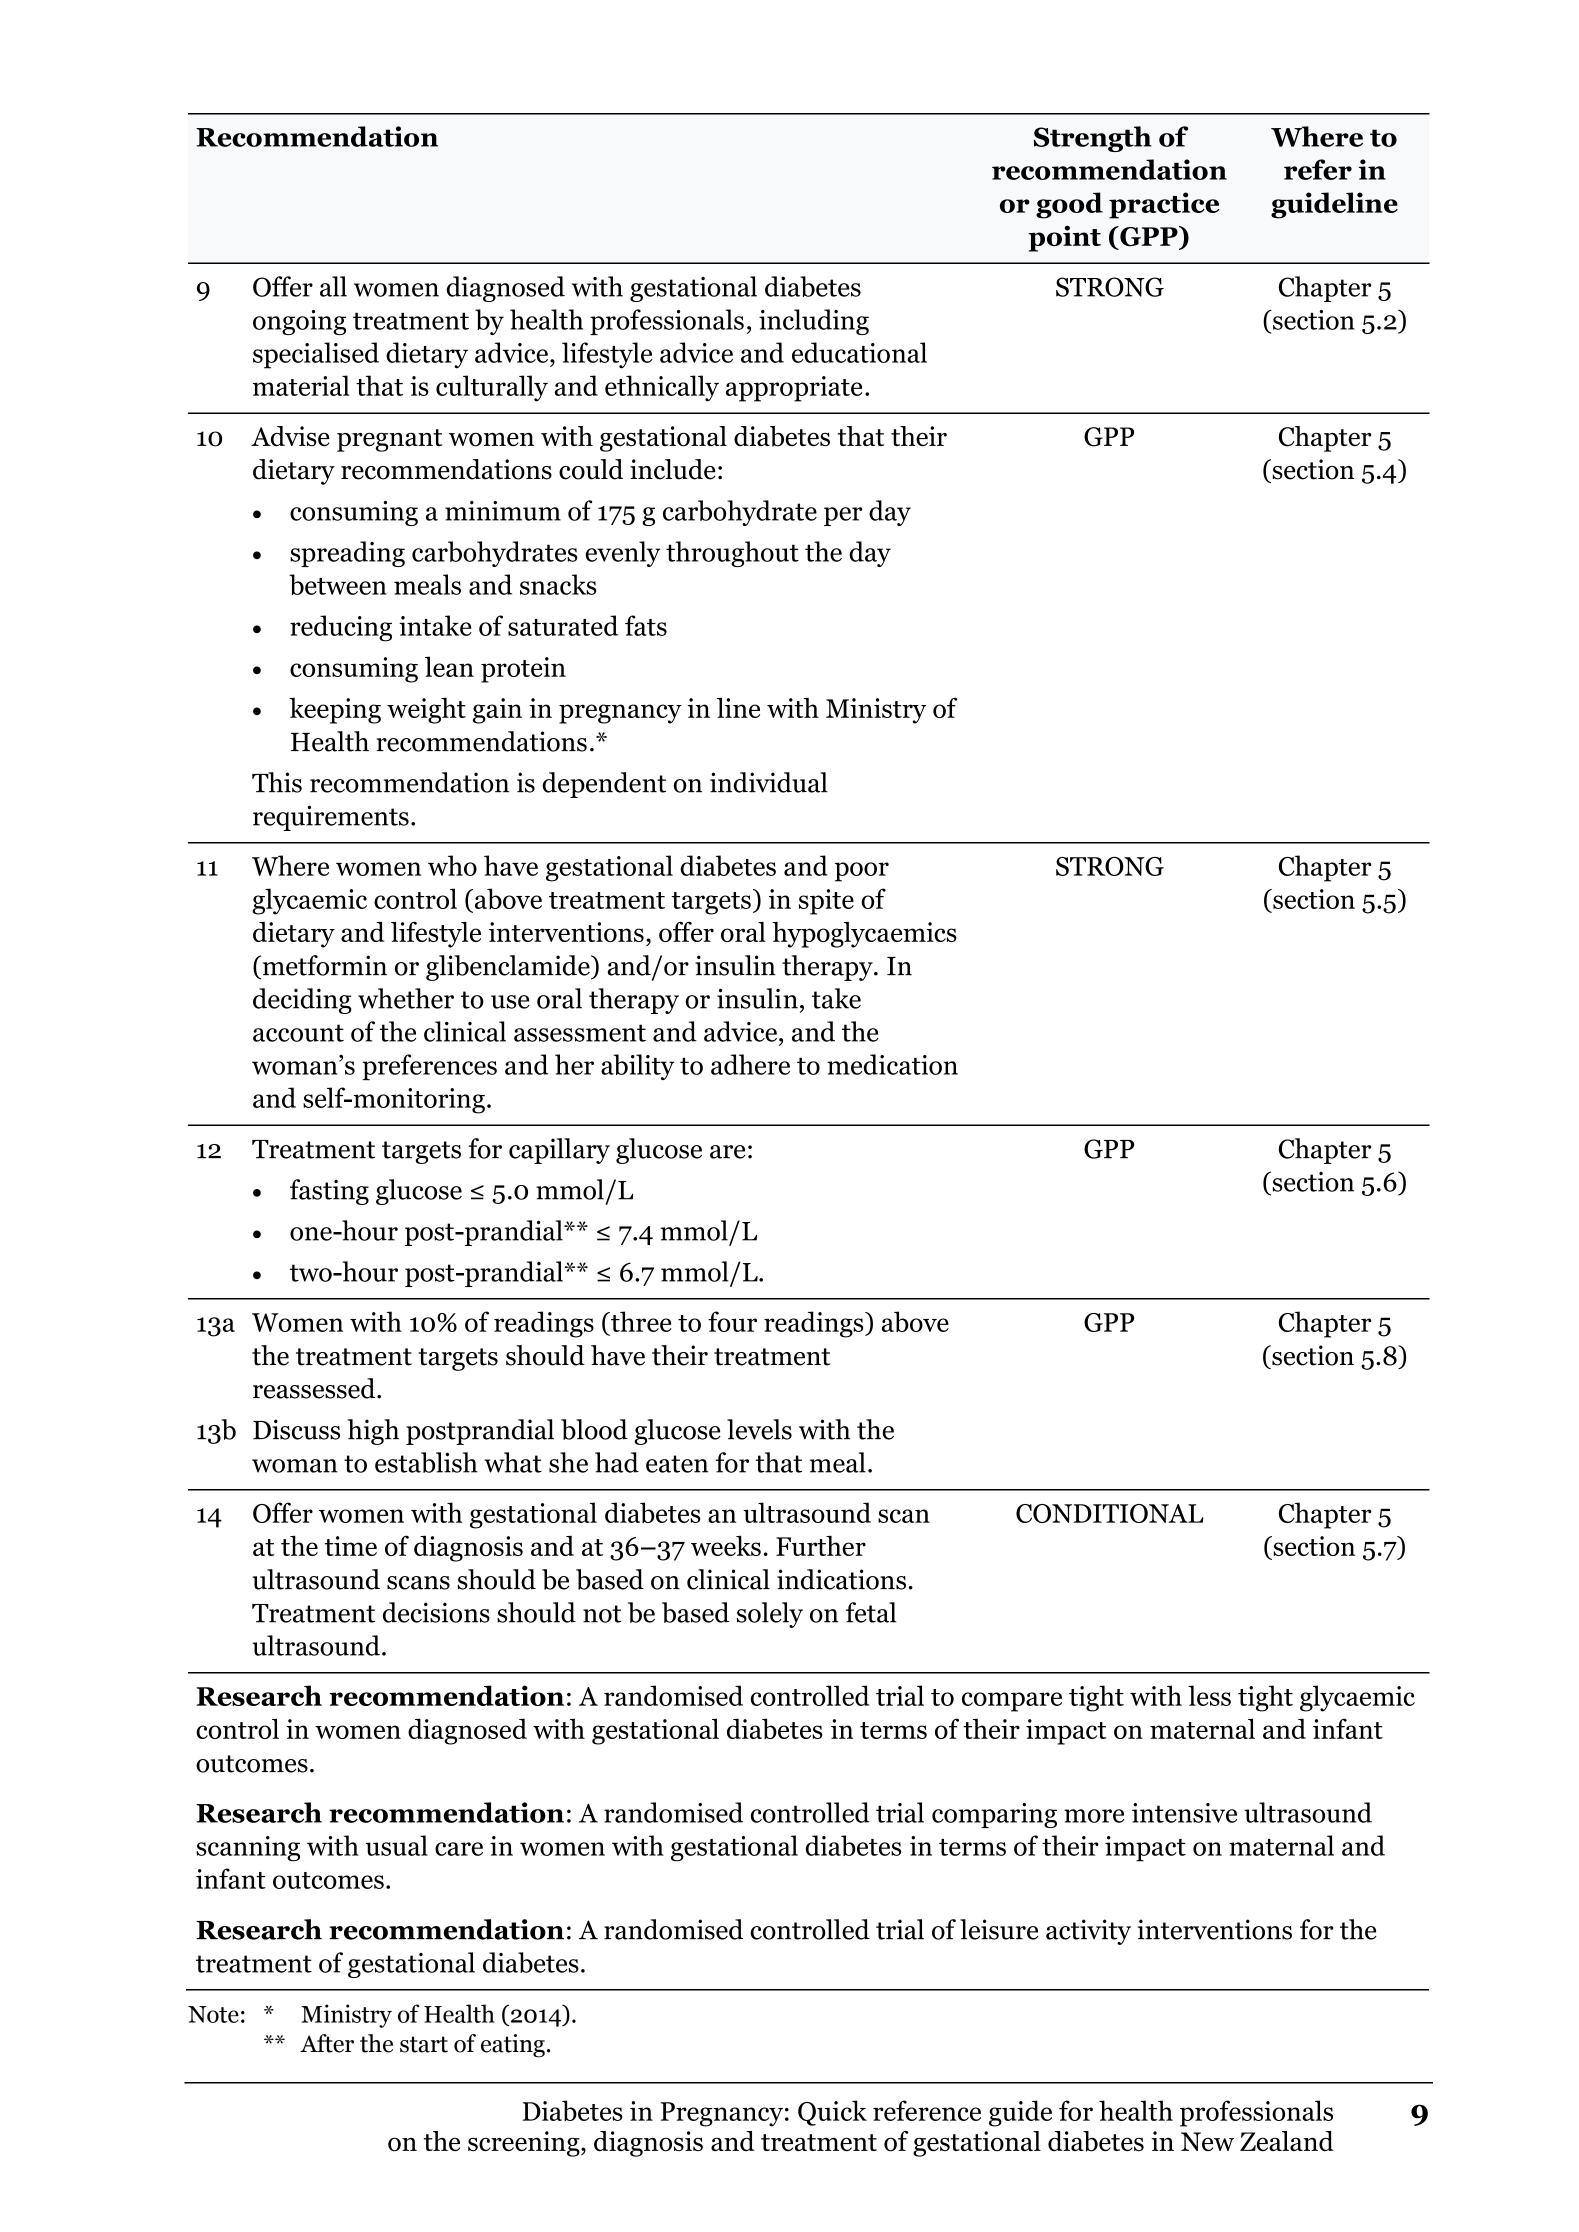 This image has width=1579, height=2232. I want to click on ongoing, so click(299, 322).
